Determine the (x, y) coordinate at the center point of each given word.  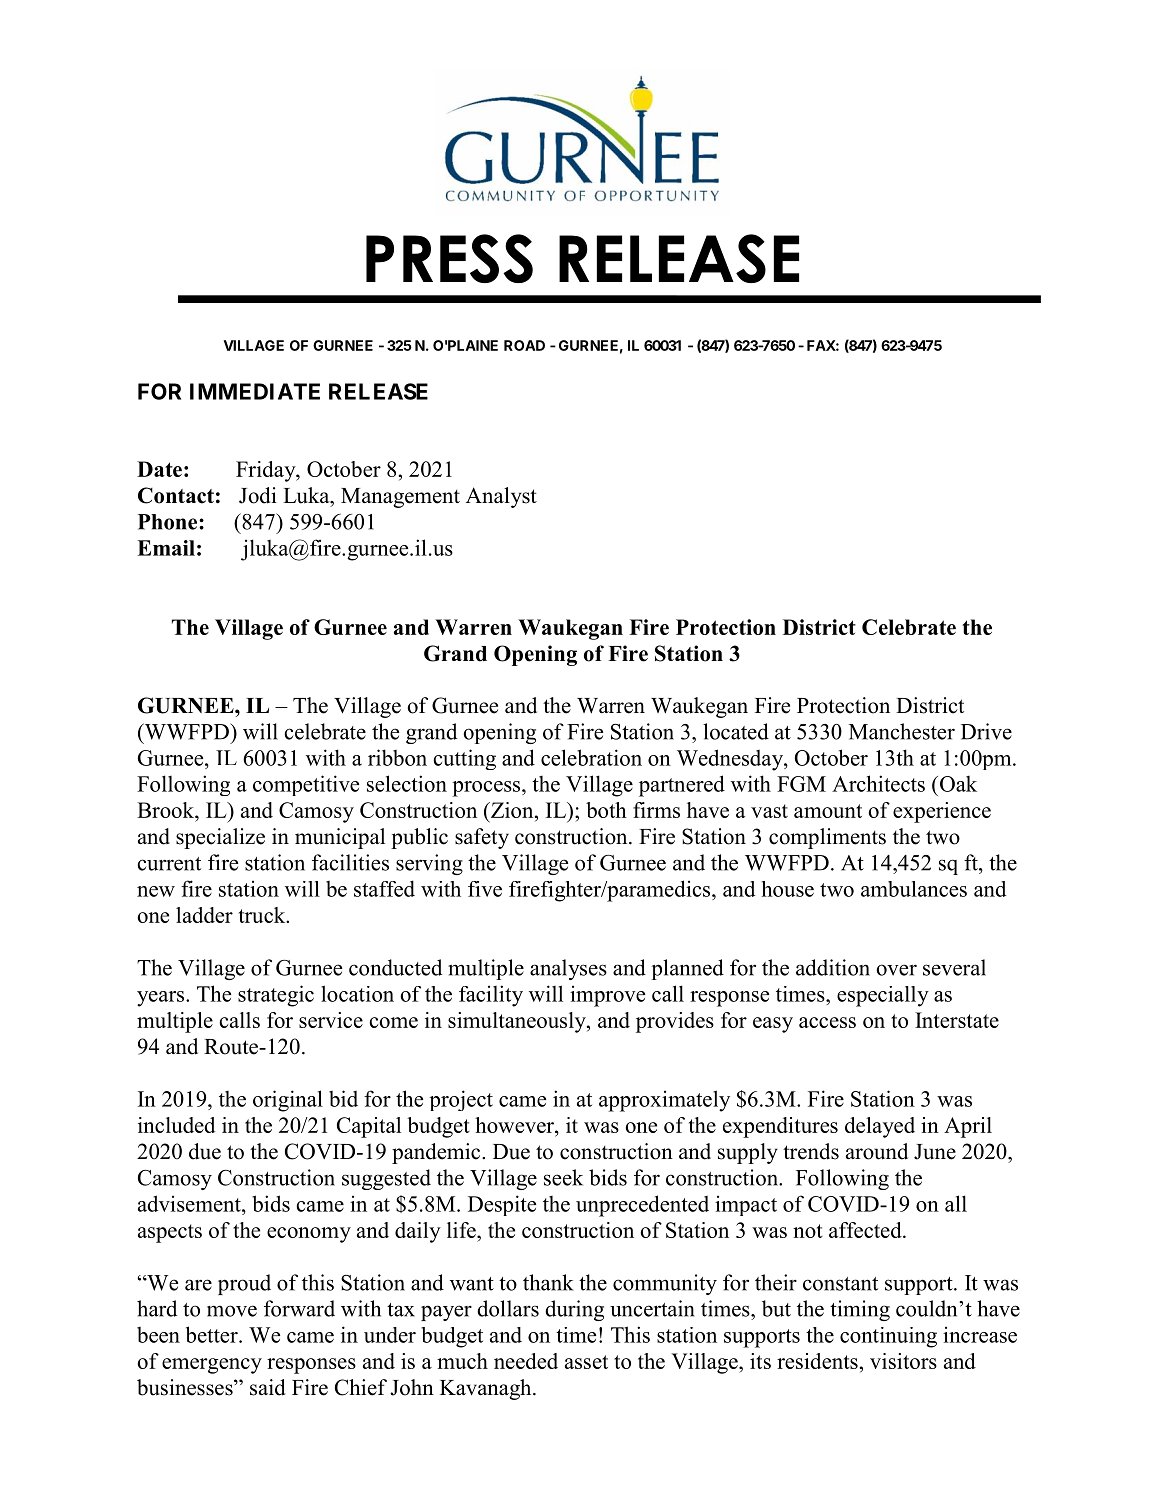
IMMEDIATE (255, 391)
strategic (276, 996)
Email (166, 548)
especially (883, 996)
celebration (591, 757)
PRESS (449, 258)
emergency (212, 1366)
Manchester (902, 731)
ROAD (524, 345)
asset (586, 1362)
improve (607, 996)
